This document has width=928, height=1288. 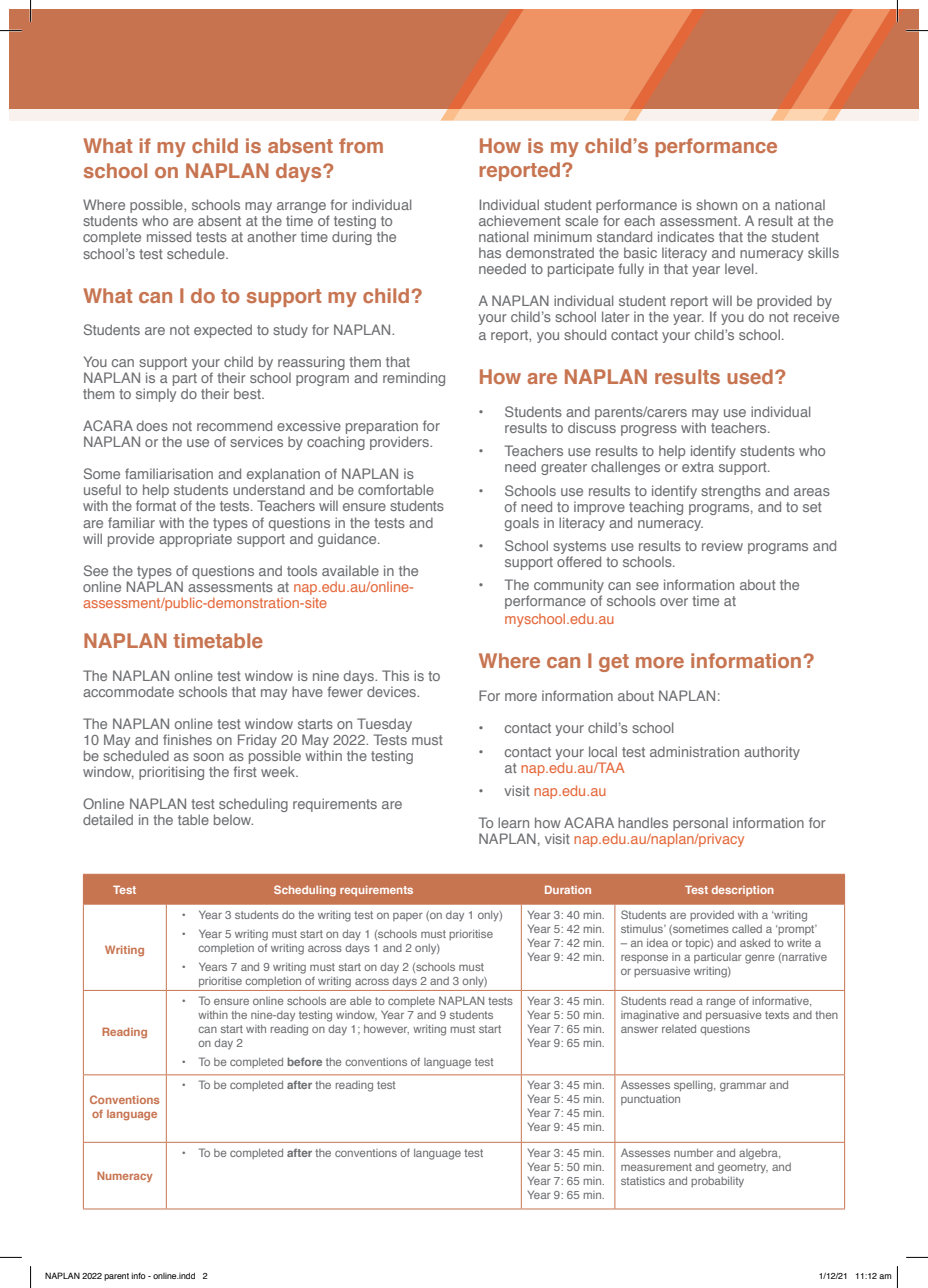 What do you see at coordinates (195, 540) in the document?
I see `appropriate` at bounding box center [195, 540].
